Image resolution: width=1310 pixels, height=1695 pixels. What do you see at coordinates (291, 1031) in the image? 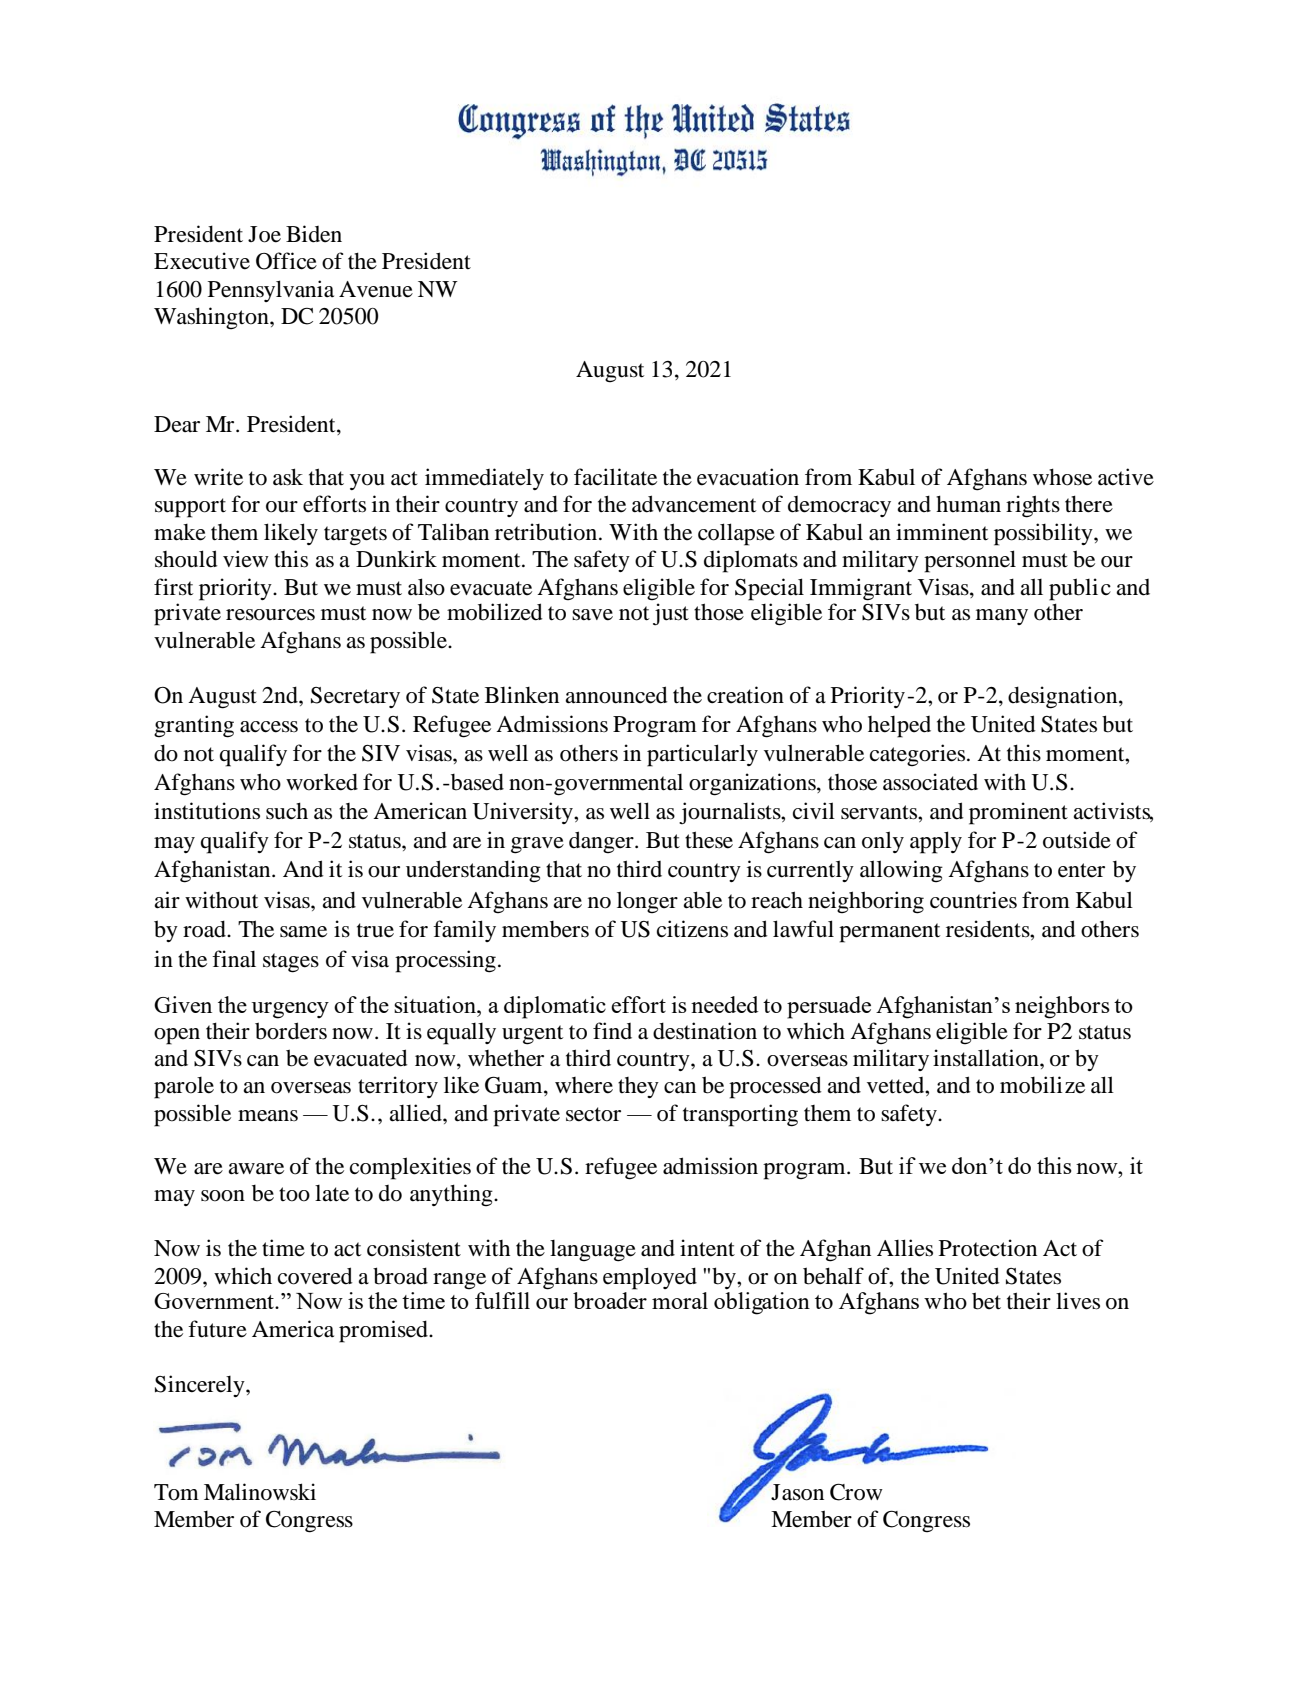
I see `borders` at bounding box center [291, 1031].
